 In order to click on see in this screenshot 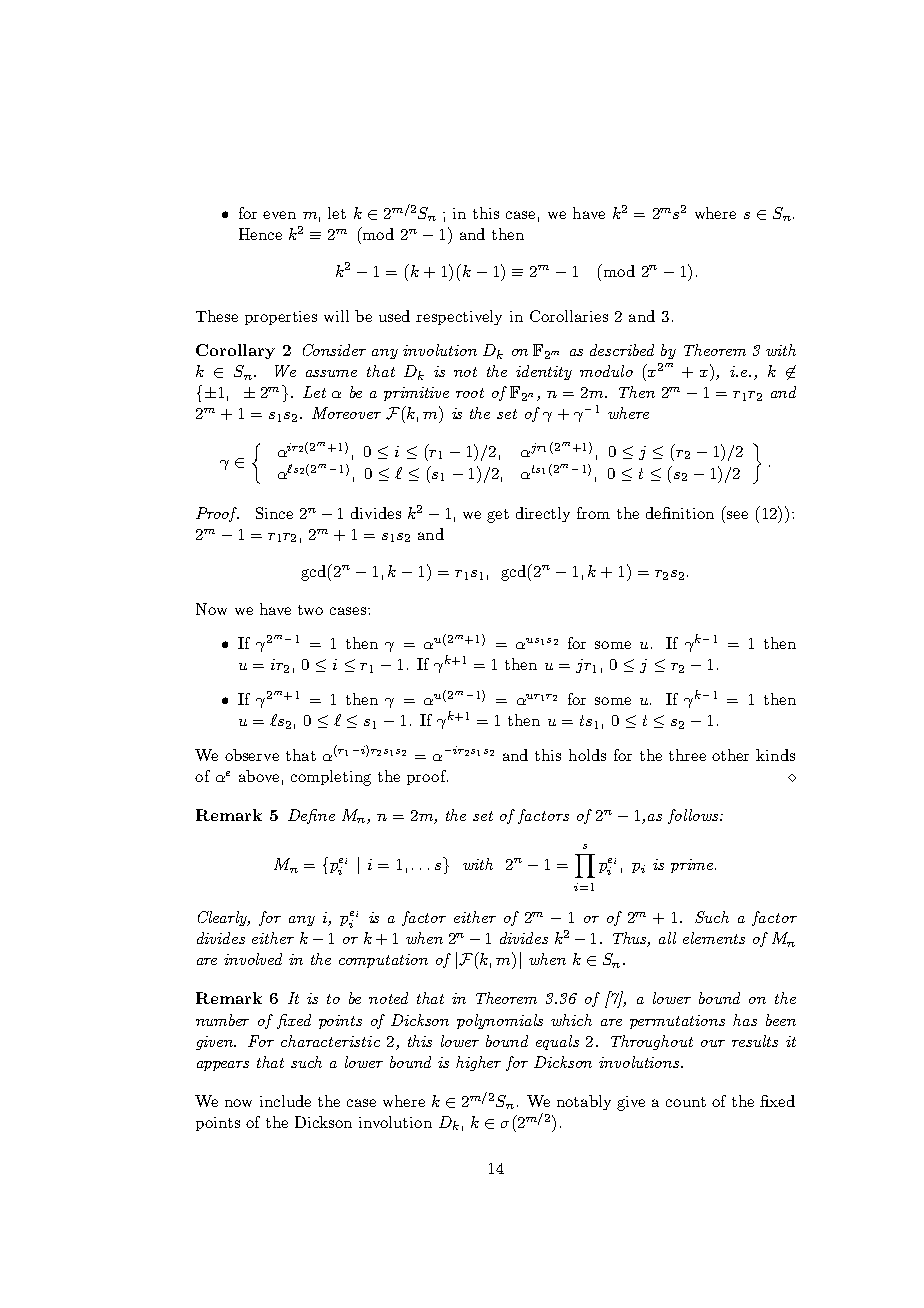, I will do `click(737, 515)`.
